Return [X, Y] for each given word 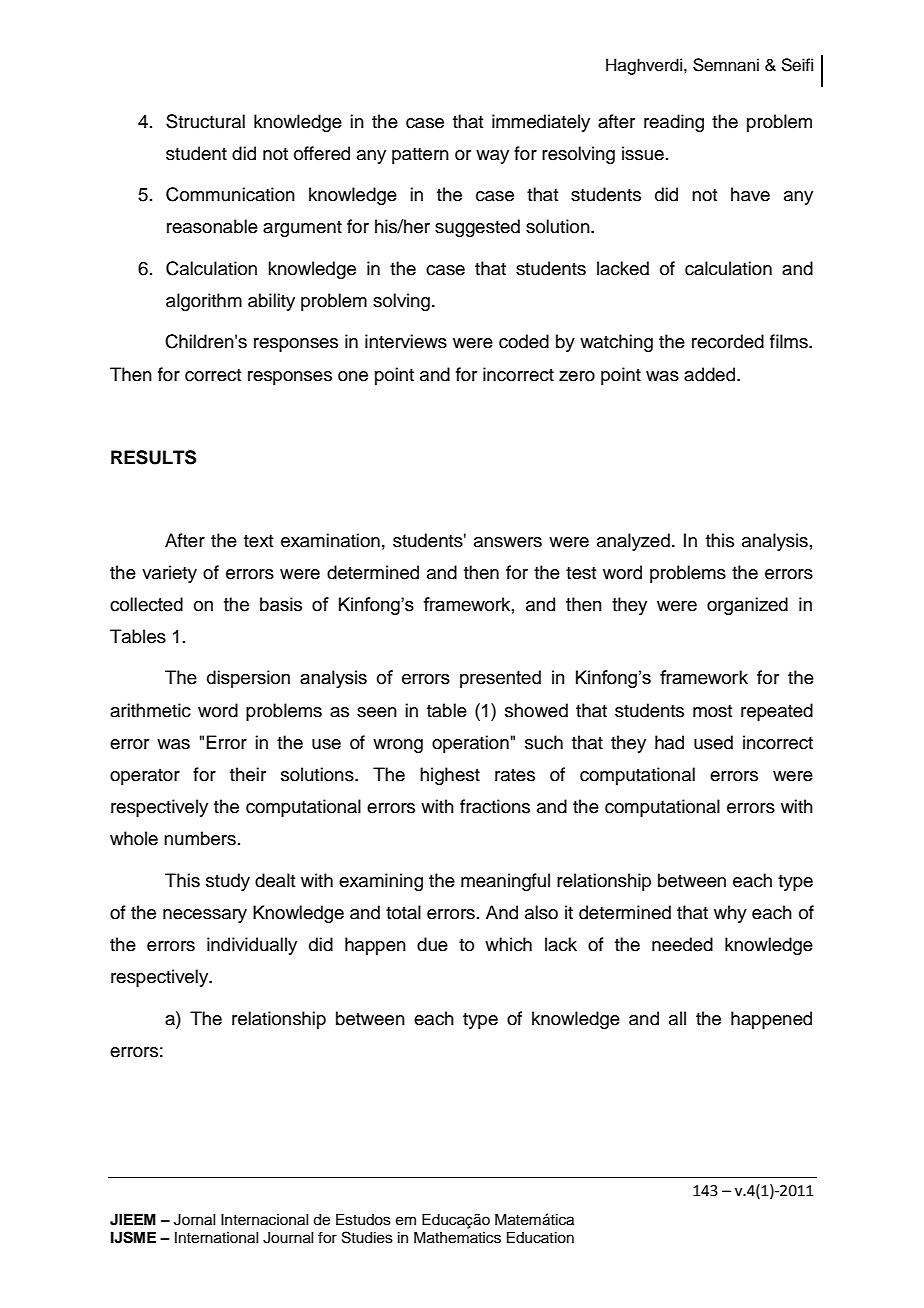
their [248, 774]
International [216, 1238]
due [432, 944]
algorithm [204, 302]
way [492, 157]
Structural [205, 121]
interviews [406, 341]
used [713, 742]
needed [682, 944]
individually [252, 946]
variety [169, 574]
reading [674, 123]
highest [450, 776]
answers [508, 542]
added [709, 374]
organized [747, 606]
